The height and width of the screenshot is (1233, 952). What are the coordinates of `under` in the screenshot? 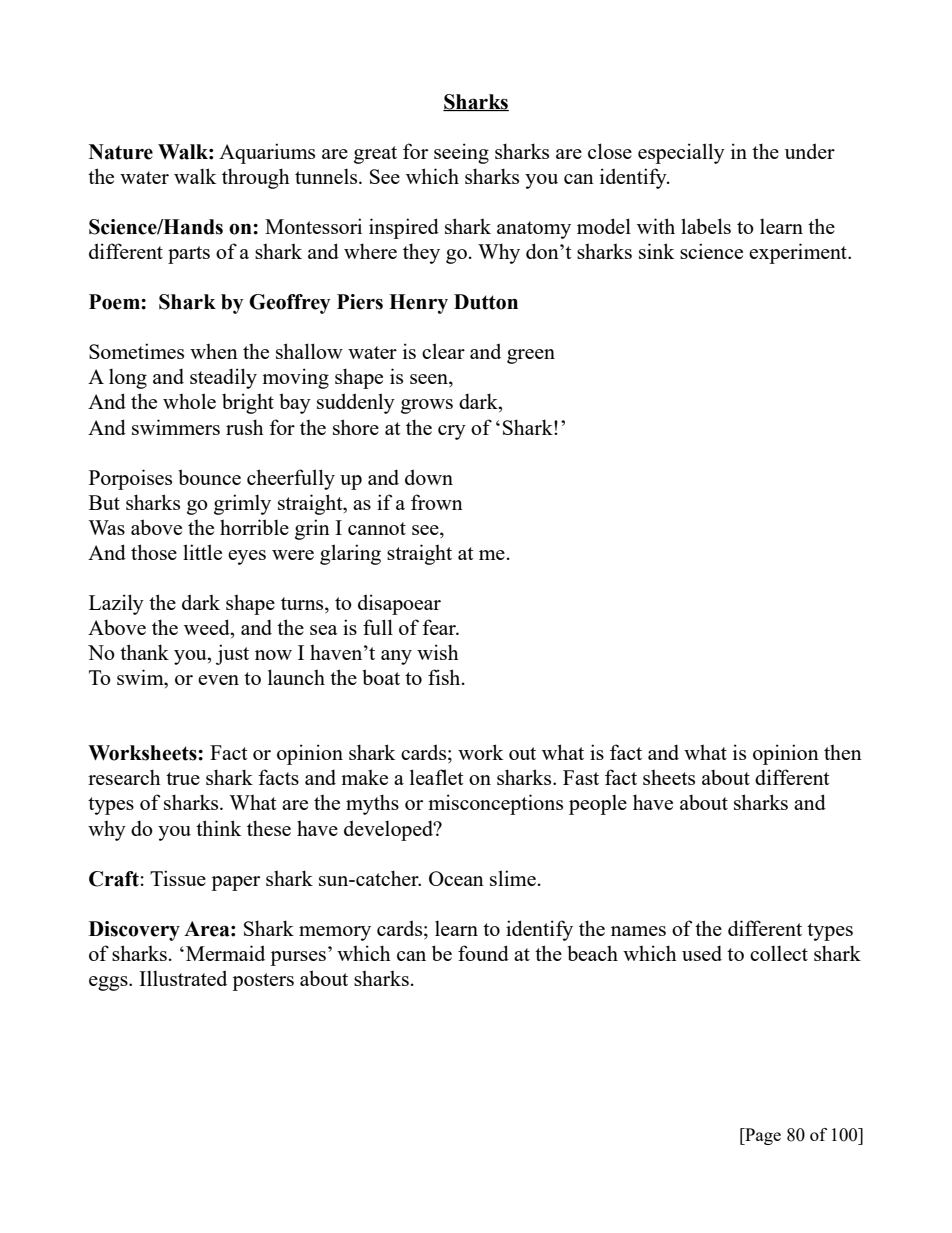 It's located at (810, 151).
